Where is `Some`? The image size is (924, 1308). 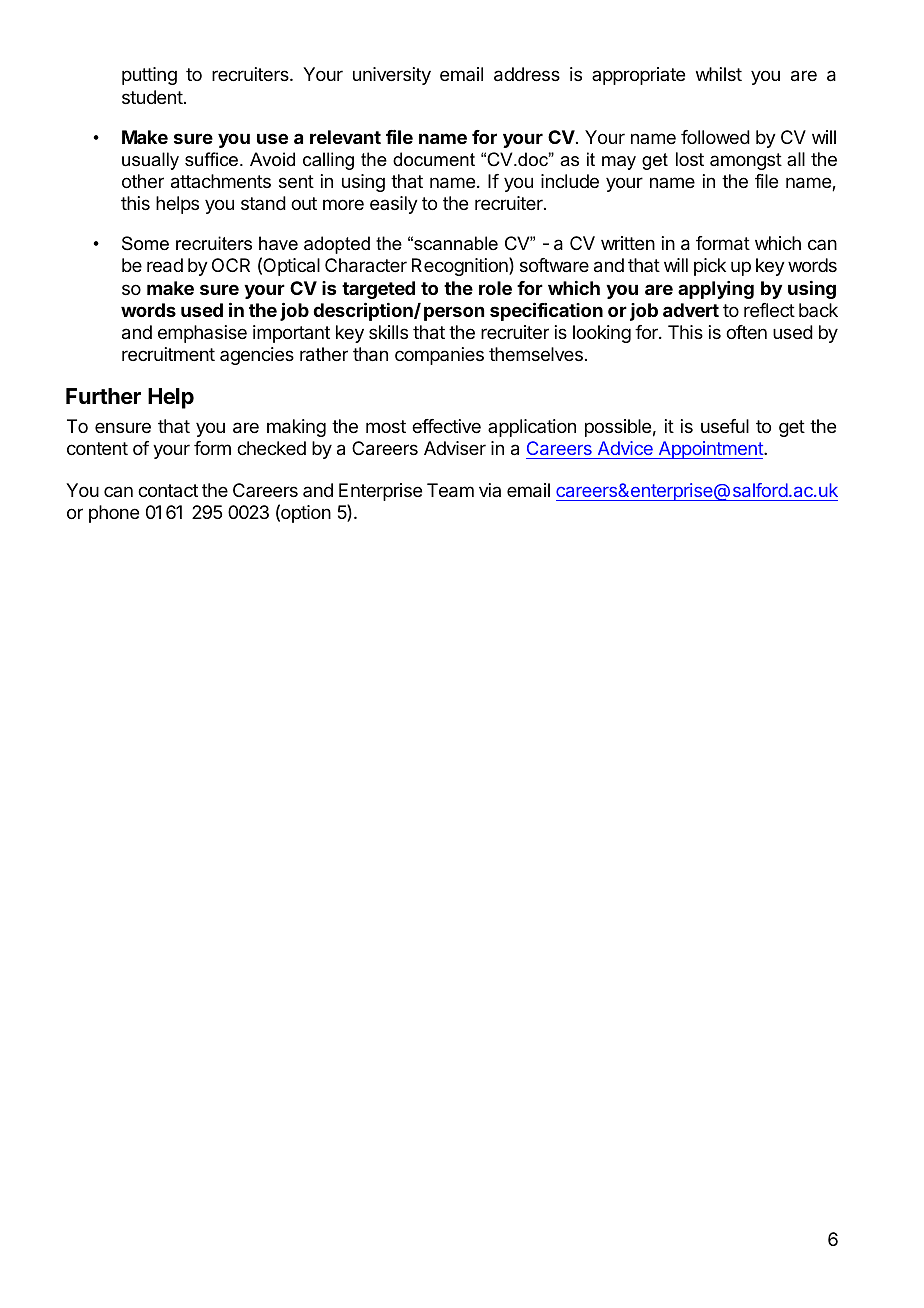 Some is located at coordinates (145, 243).
